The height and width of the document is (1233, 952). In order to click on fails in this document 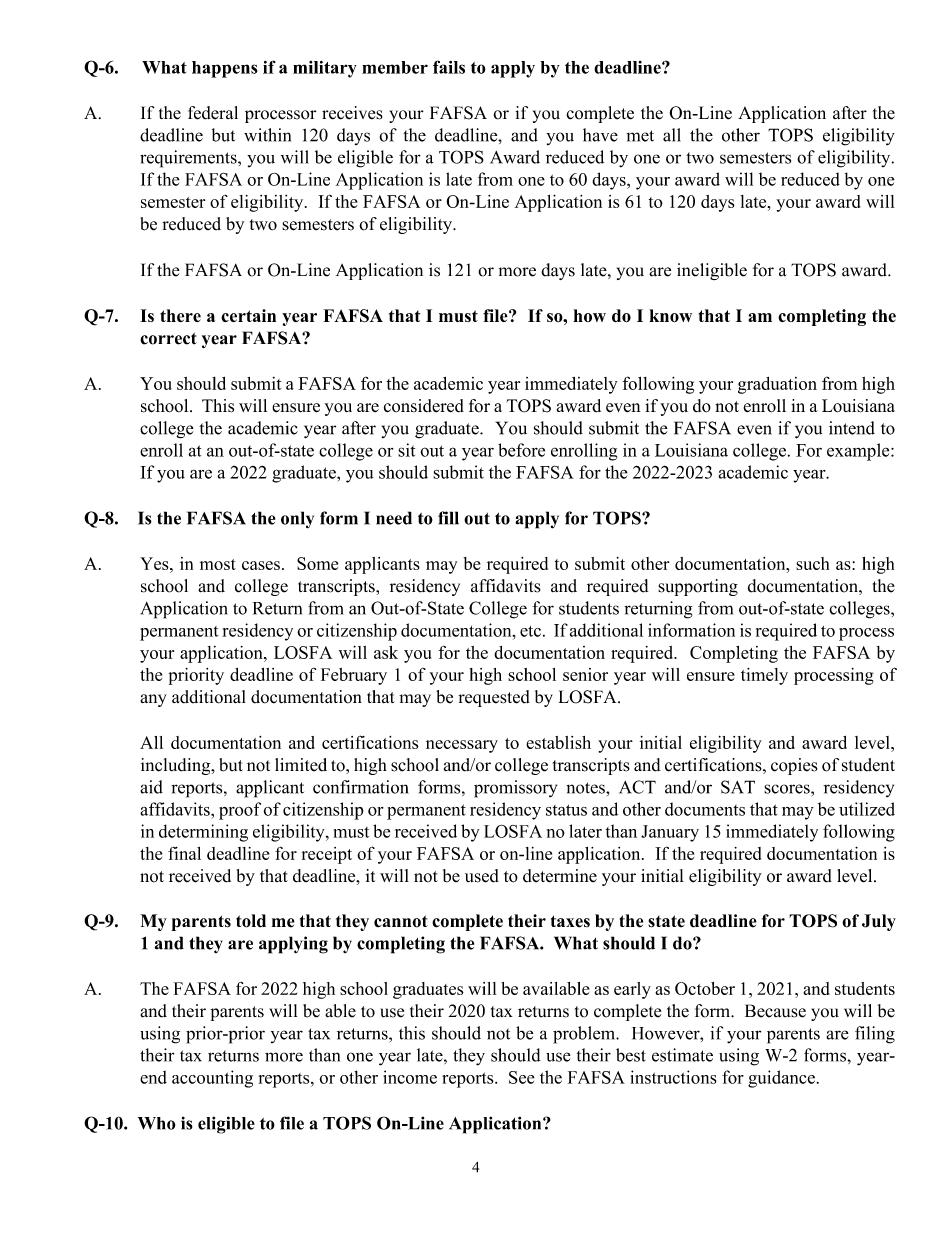, I will do `click(449, 67)`.
